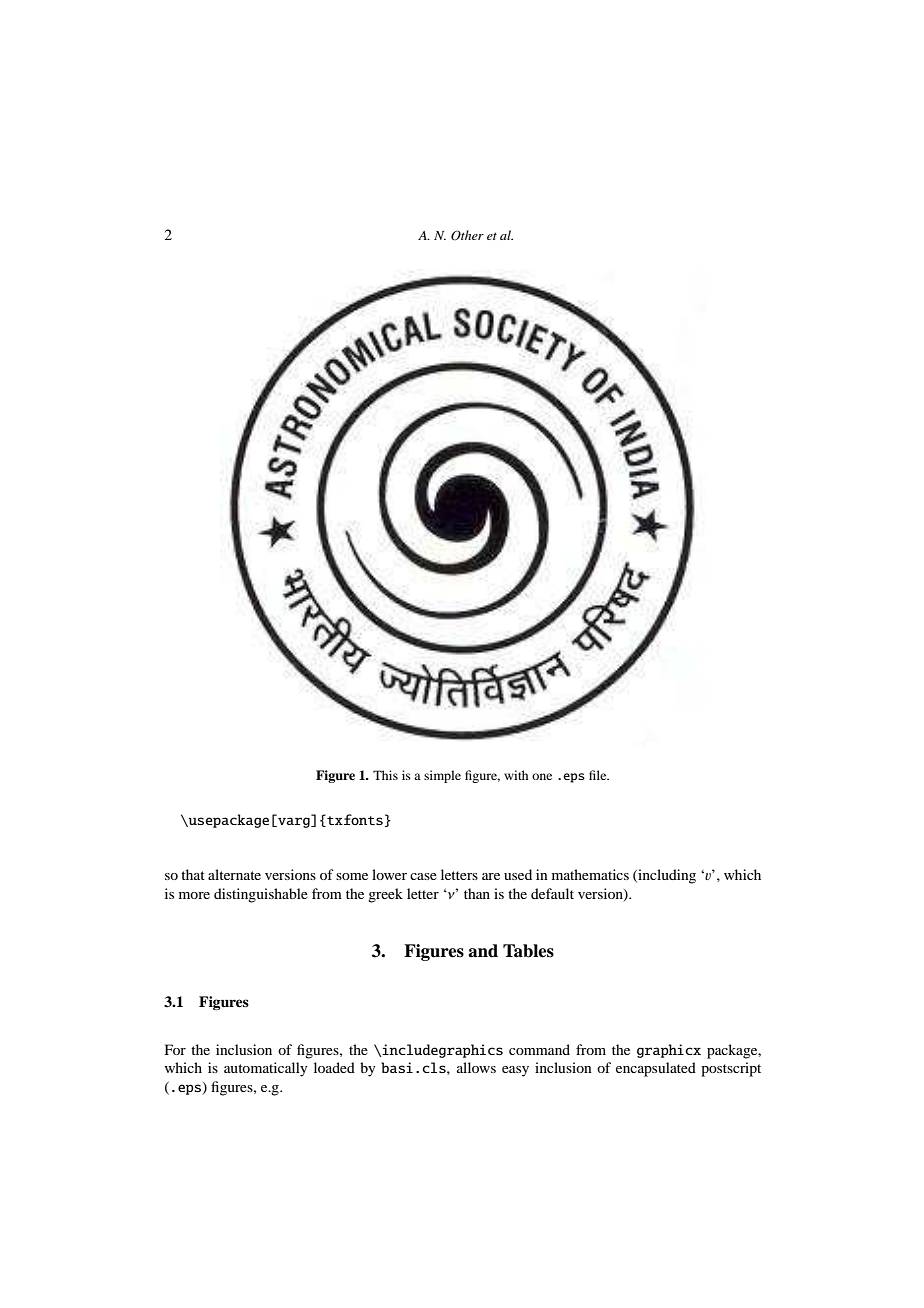  What do you see at coordinates (442, 776) in the screenshot?
I see `simple` at bounding box center [442, 776].
